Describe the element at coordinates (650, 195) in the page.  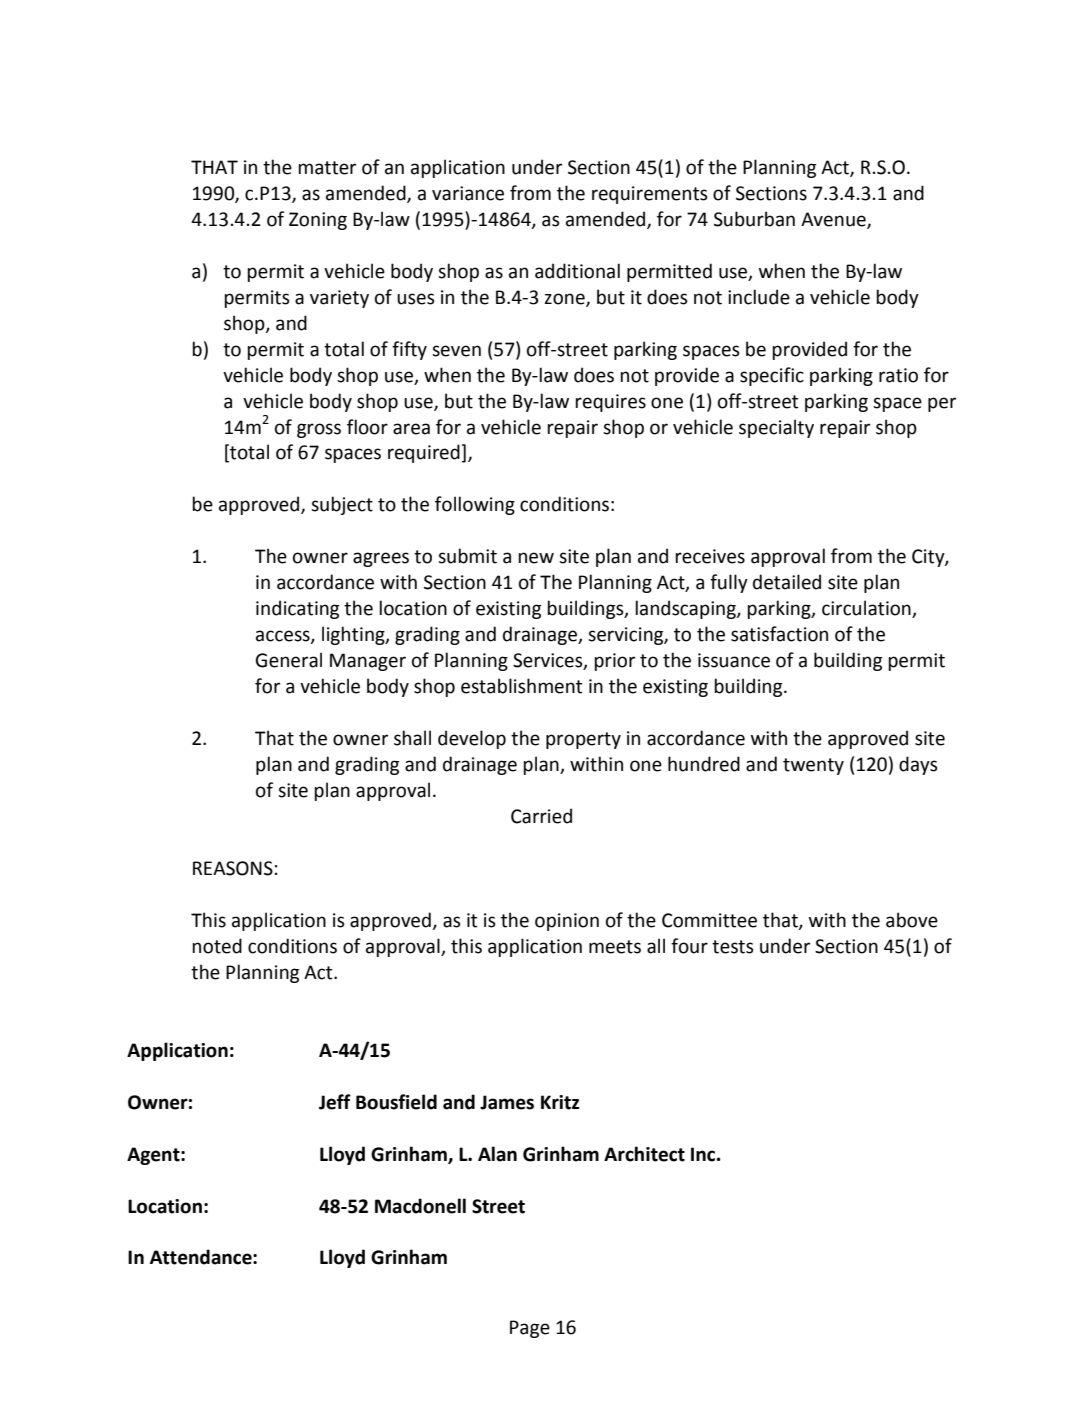
I see `requirements` at that location.
